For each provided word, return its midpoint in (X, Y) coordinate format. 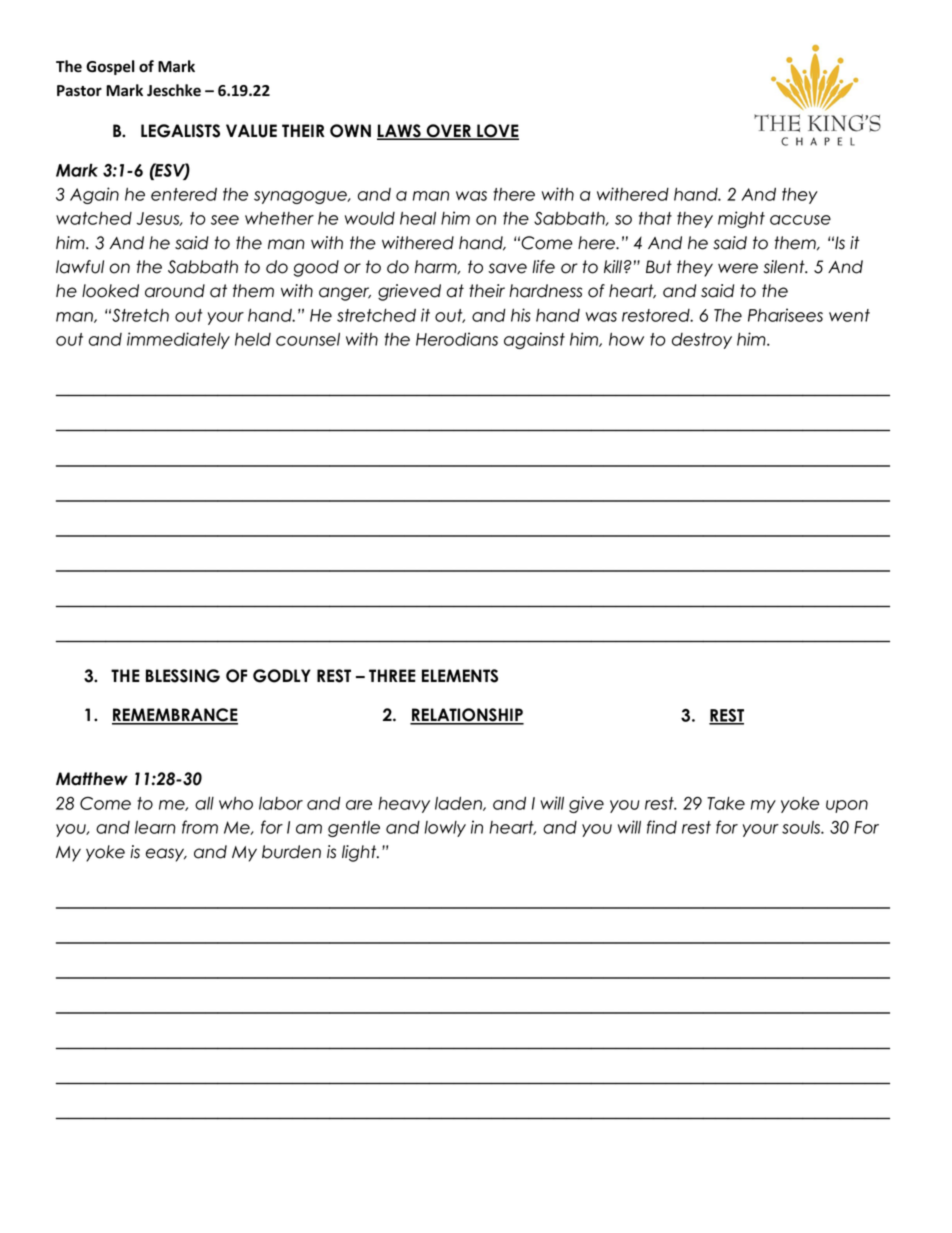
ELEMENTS (460, 676)
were (738, 268)
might (741, 219)
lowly (445, 829)
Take (726, 803)
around (175, 291)
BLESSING (183, 676)
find (662, 827)
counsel (308, 339)
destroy (702, 341)
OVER (449, 132)
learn (155, 827)
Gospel (110, 67)
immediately (178, 340)
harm (437, 267)
